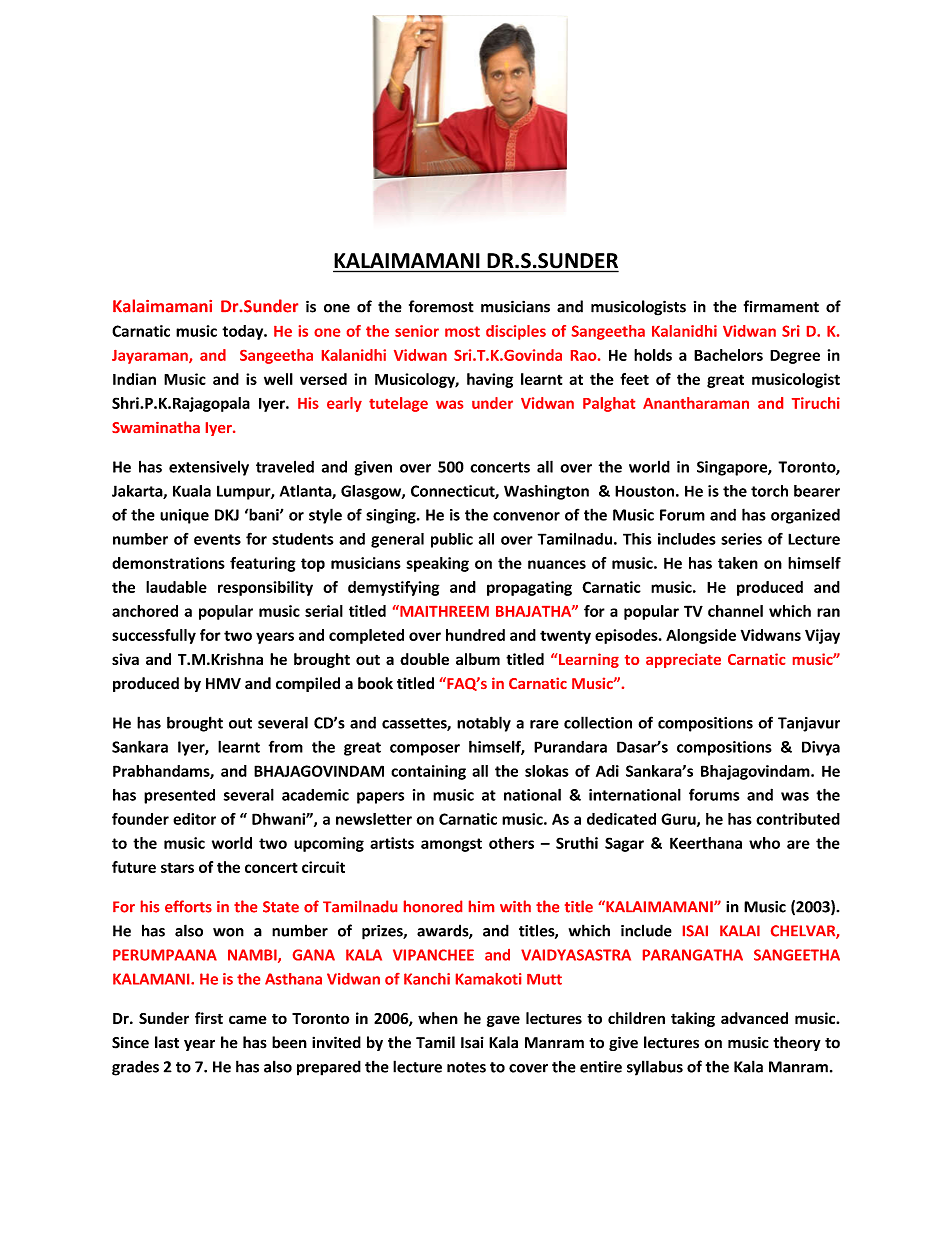  What do you see at coordinates (244, 332) in the screenshot?
I see `today` at bounding box center [244, 332].
